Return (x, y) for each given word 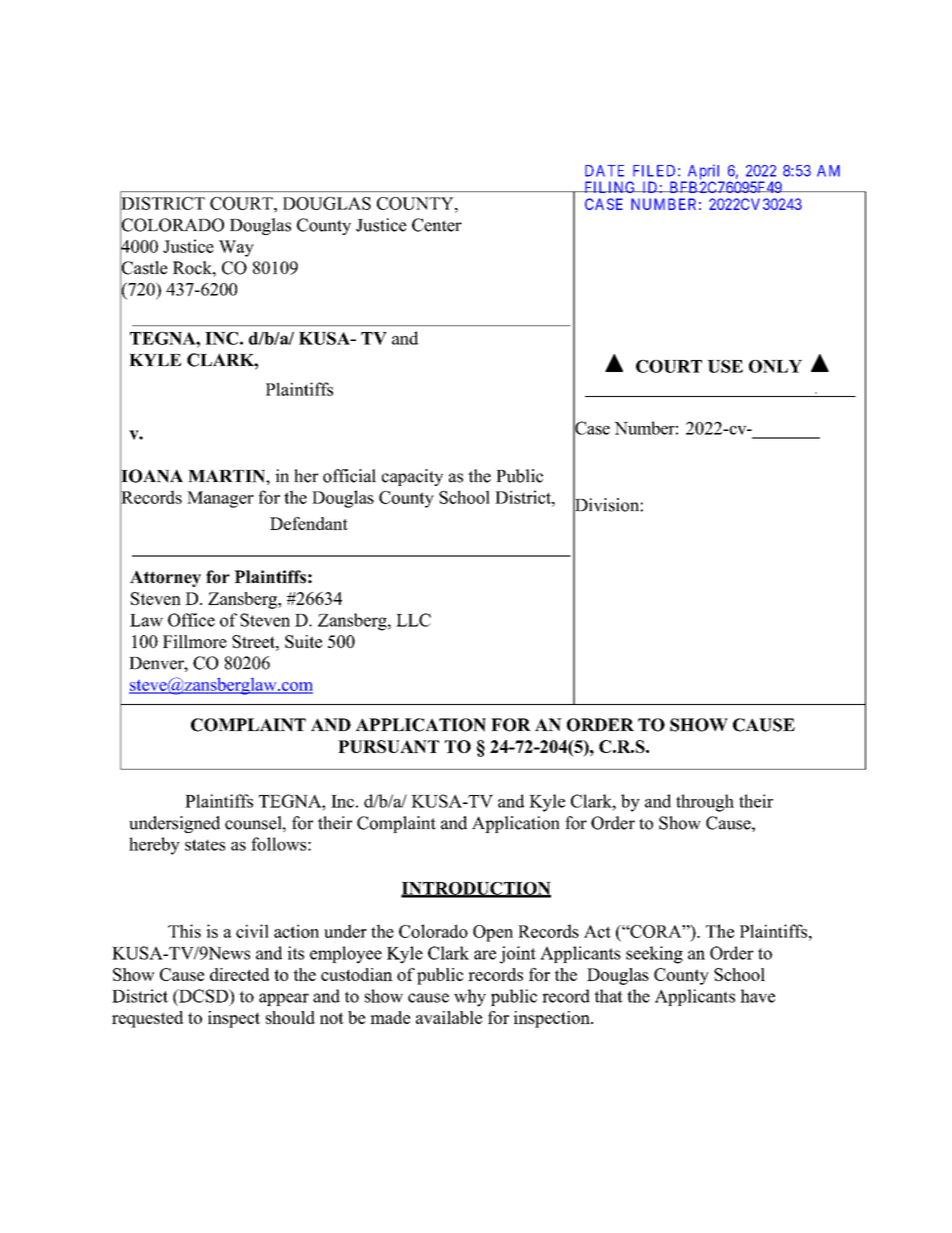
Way (236, 248)
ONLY (775, 366)
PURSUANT (388, 746)
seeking (654, 955)
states (205, 845)
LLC (413, 620)
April (704, 173)
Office (191, 620)
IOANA (151, 476)
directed (239, 974)
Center (437, 225)
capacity (412, 477)
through (705, 803)
